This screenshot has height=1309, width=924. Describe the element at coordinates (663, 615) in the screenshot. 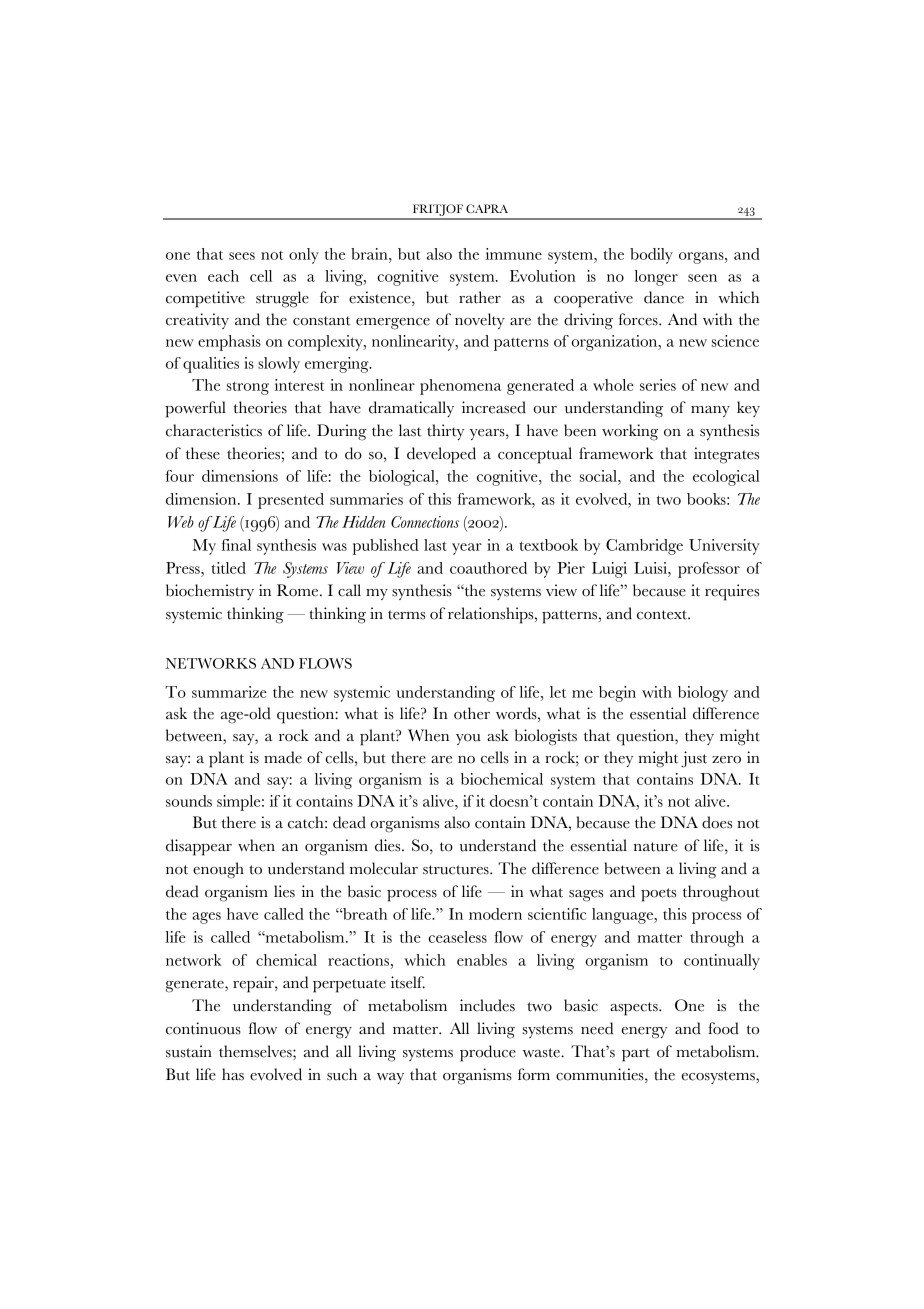

I see `context` at that location.
